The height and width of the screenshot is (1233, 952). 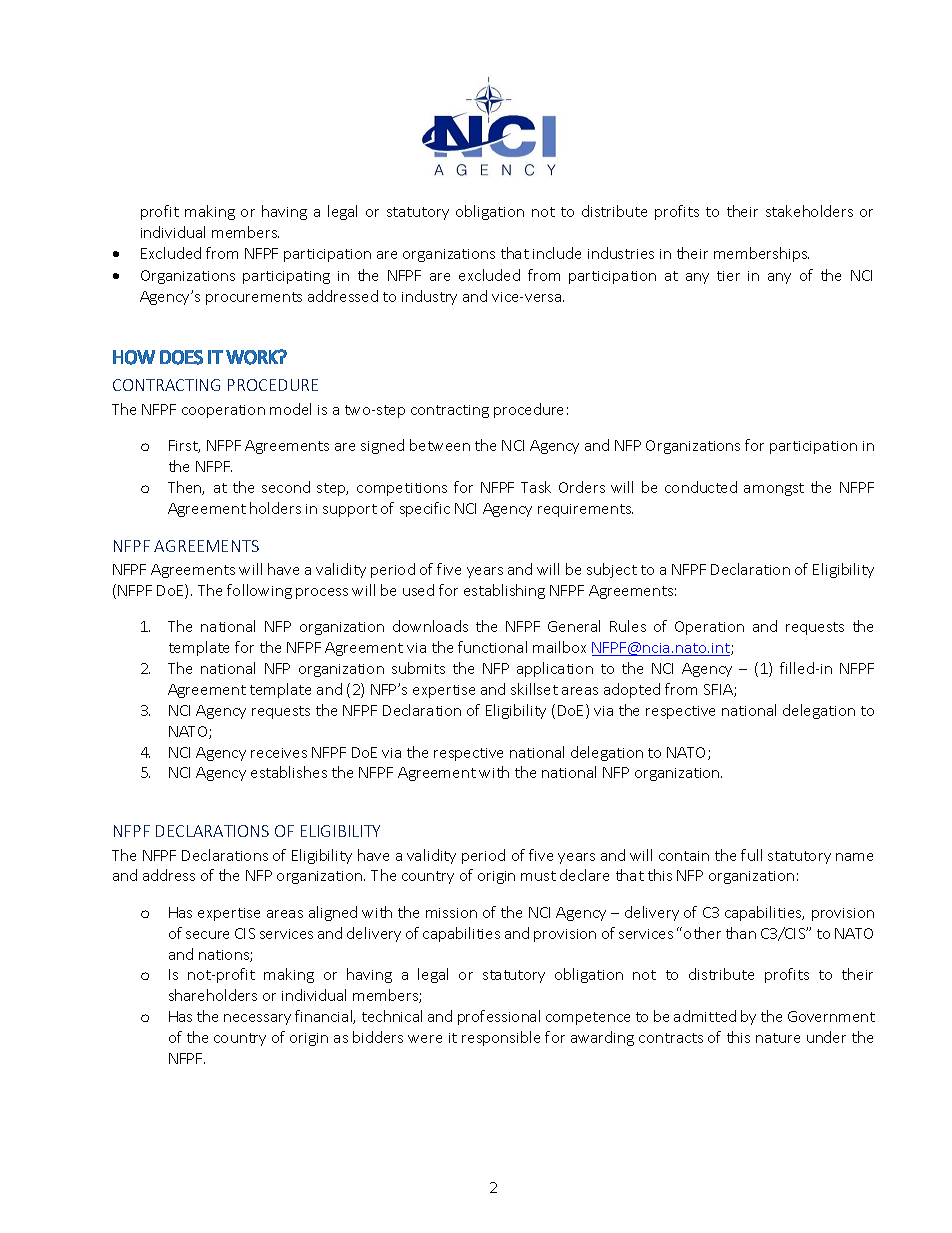 What do you see at coordinates (534, 689) in the screenshot?
I see `skillset` at bounding box center [534, 689].
